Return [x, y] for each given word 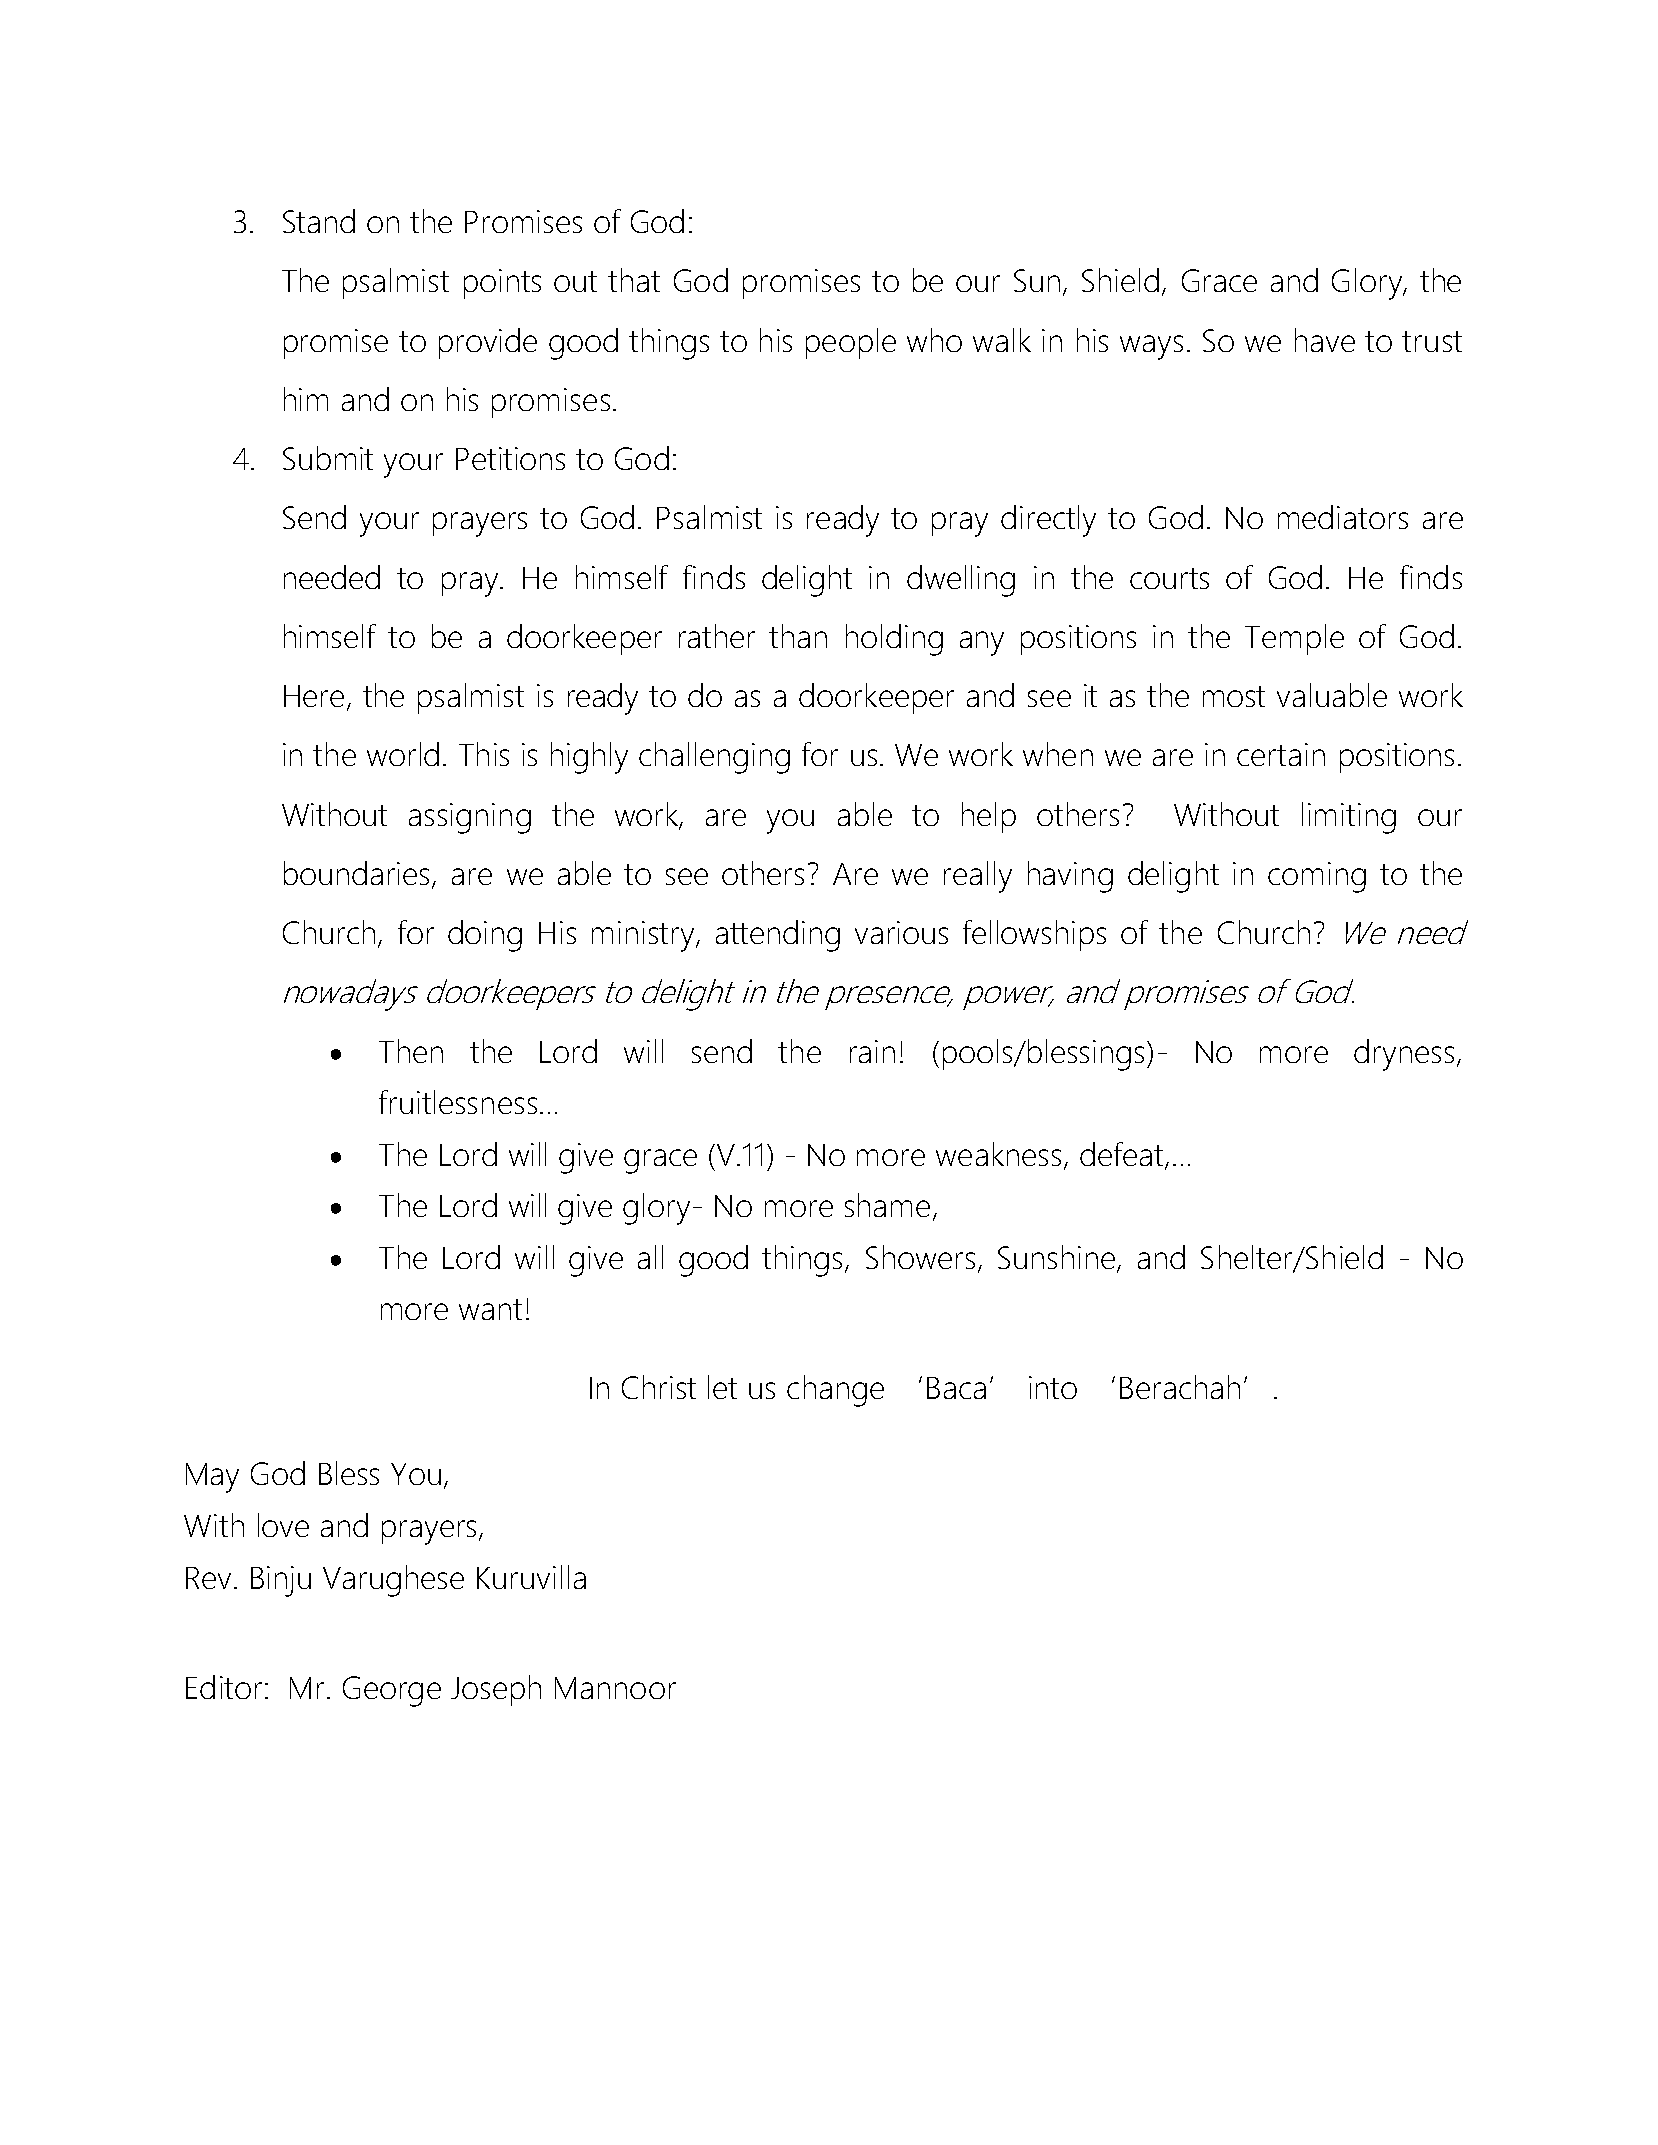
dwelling [961, 581]
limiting [1349, 818]
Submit [328, 458]
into [1053, 1387]
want [490, 1309]
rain [872, 1051]
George [392, 1691]
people [851, 343]
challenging [714, 758]
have [1325, 340]
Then [411, 1051]
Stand [319, 221]
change [835, 1391]
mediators [1343, 517]
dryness [1404, 1055]
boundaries [358, 874]
